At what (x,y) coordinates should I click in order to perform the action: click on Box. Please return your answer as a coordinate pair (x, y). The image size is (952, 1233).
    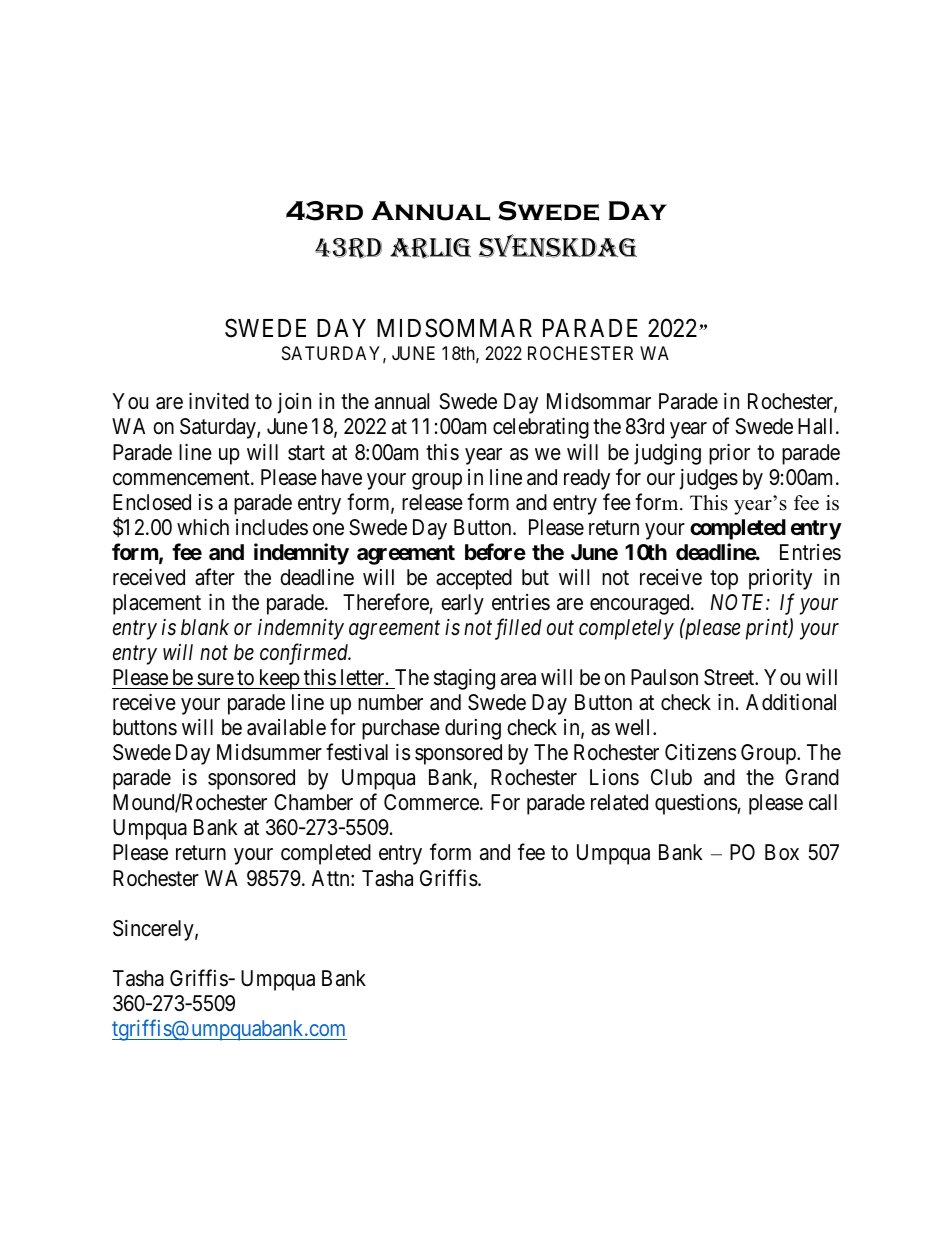
    Looking at the image, I should click on (782, 852).
